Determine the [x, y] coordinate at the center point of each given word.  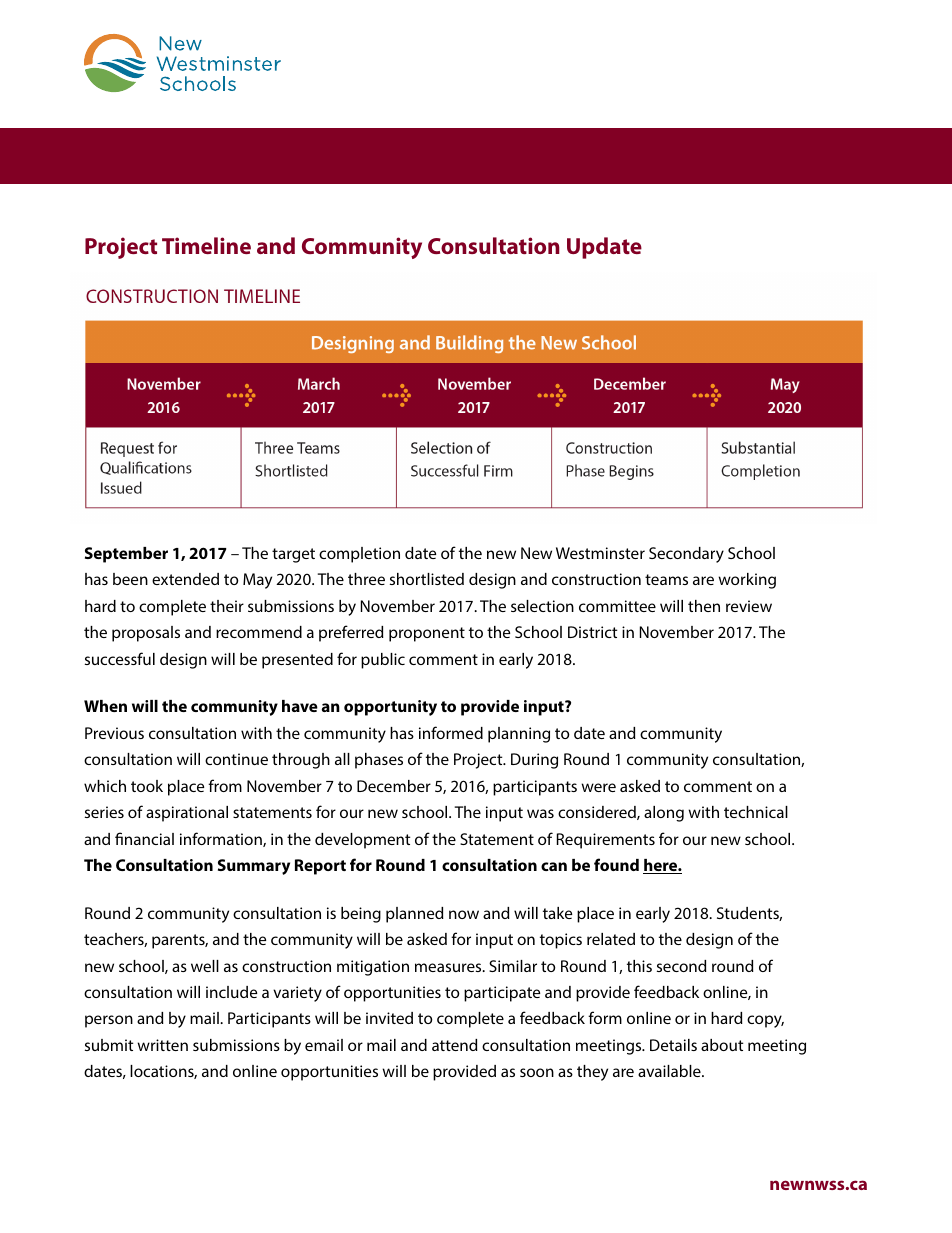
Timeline [206, 245]
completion [359, 555]
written [162, 1045]
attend [455, 1045]
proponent [427, 634]
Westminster [600, 553]
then [704, 606]
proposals [146, 634]
